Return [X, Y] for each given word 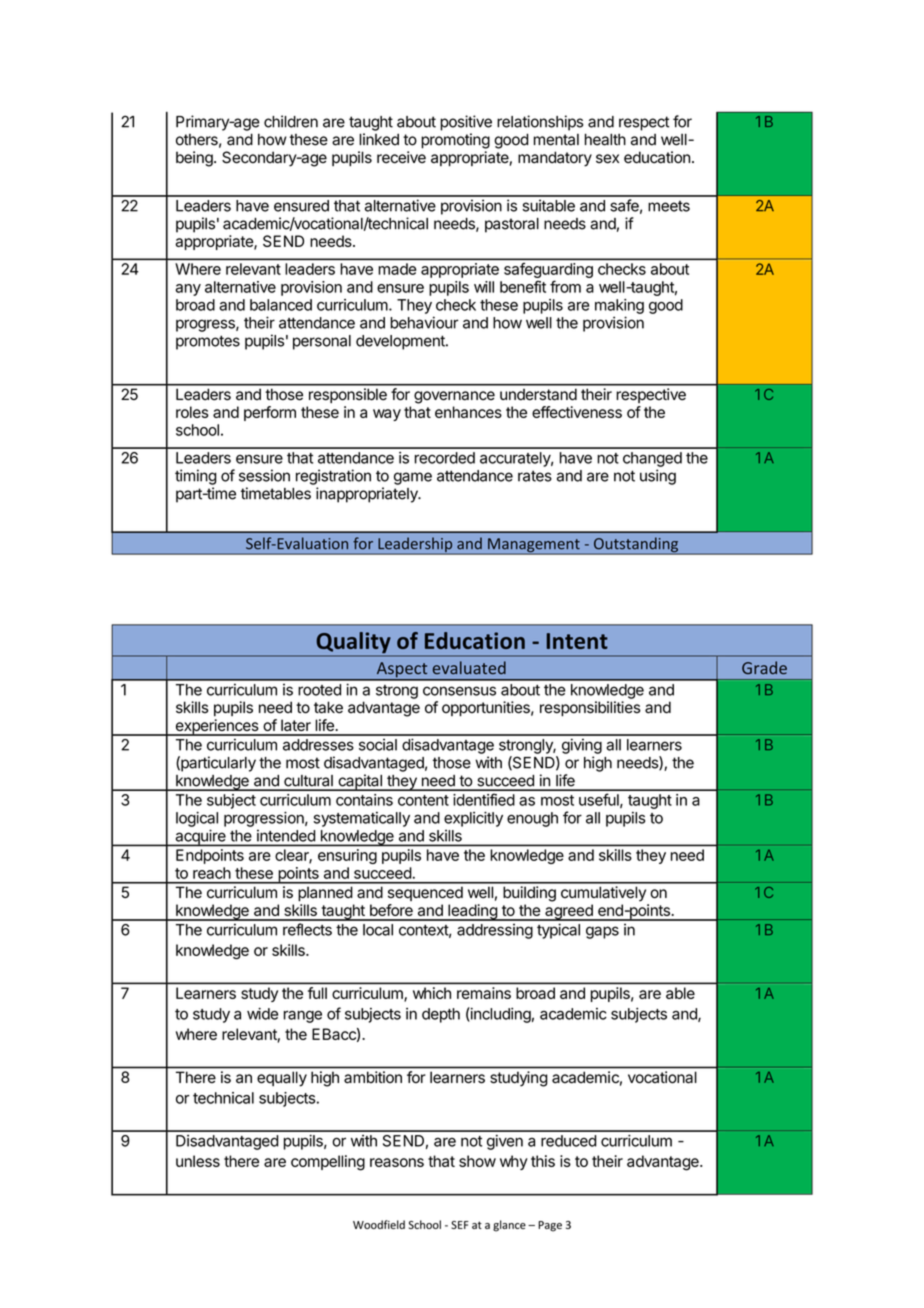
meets [669, 206]
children [291, 121]
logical [197, 819]
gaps [602, 932]
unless [198, 1161]
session [264, 475]
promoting [455, 141]
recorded [445, 458]
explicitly [473, 819]
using [658, 477]
